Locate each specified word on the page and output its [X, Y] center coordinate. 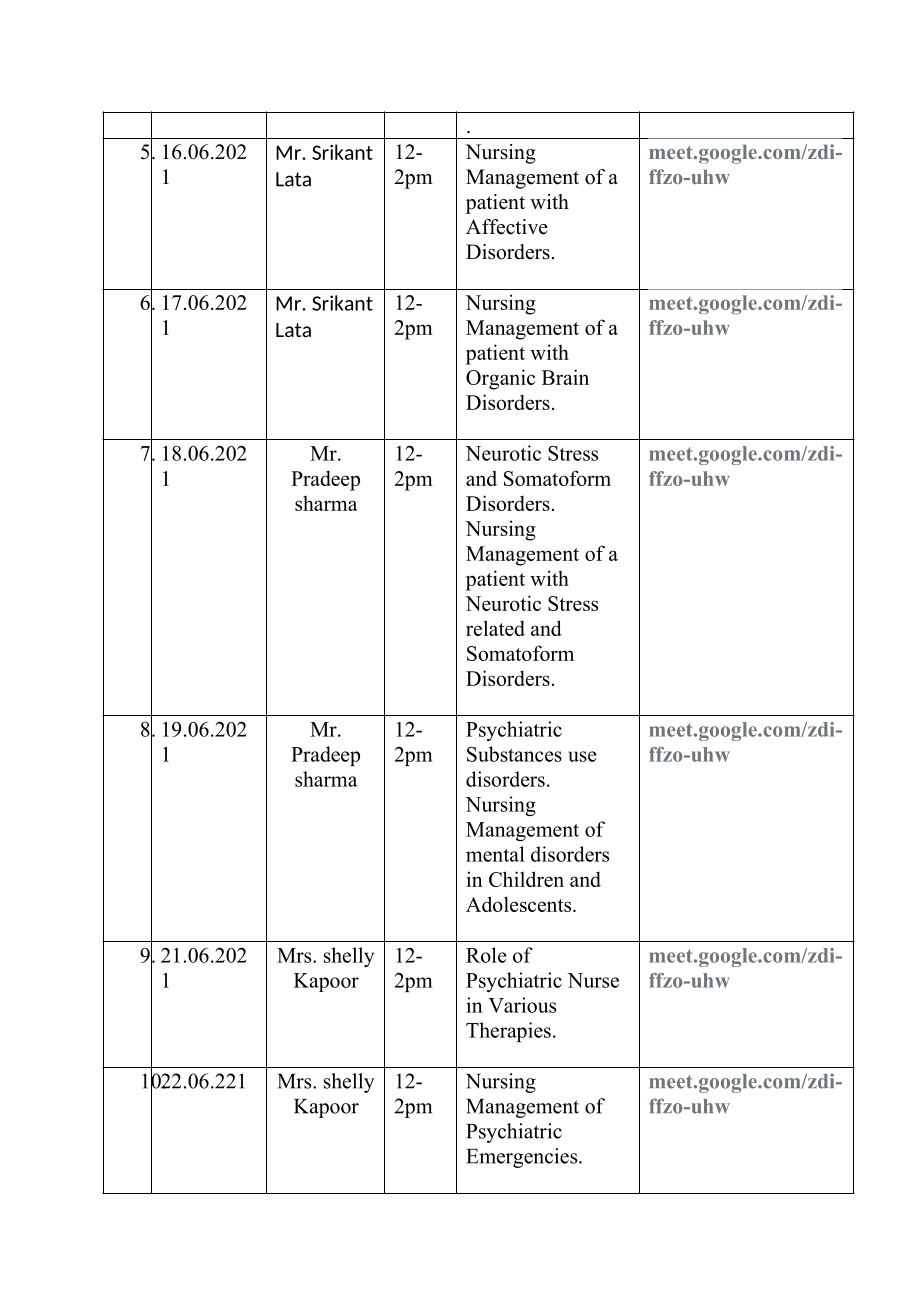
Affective [507, 227]
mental [495, 854]
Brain [565, 377]
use [582, 756]
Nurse [593, 980]
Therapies [508, 1032]
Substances [514, 754]
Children [526, 879]
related [495, 628]
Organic [500, 379]
